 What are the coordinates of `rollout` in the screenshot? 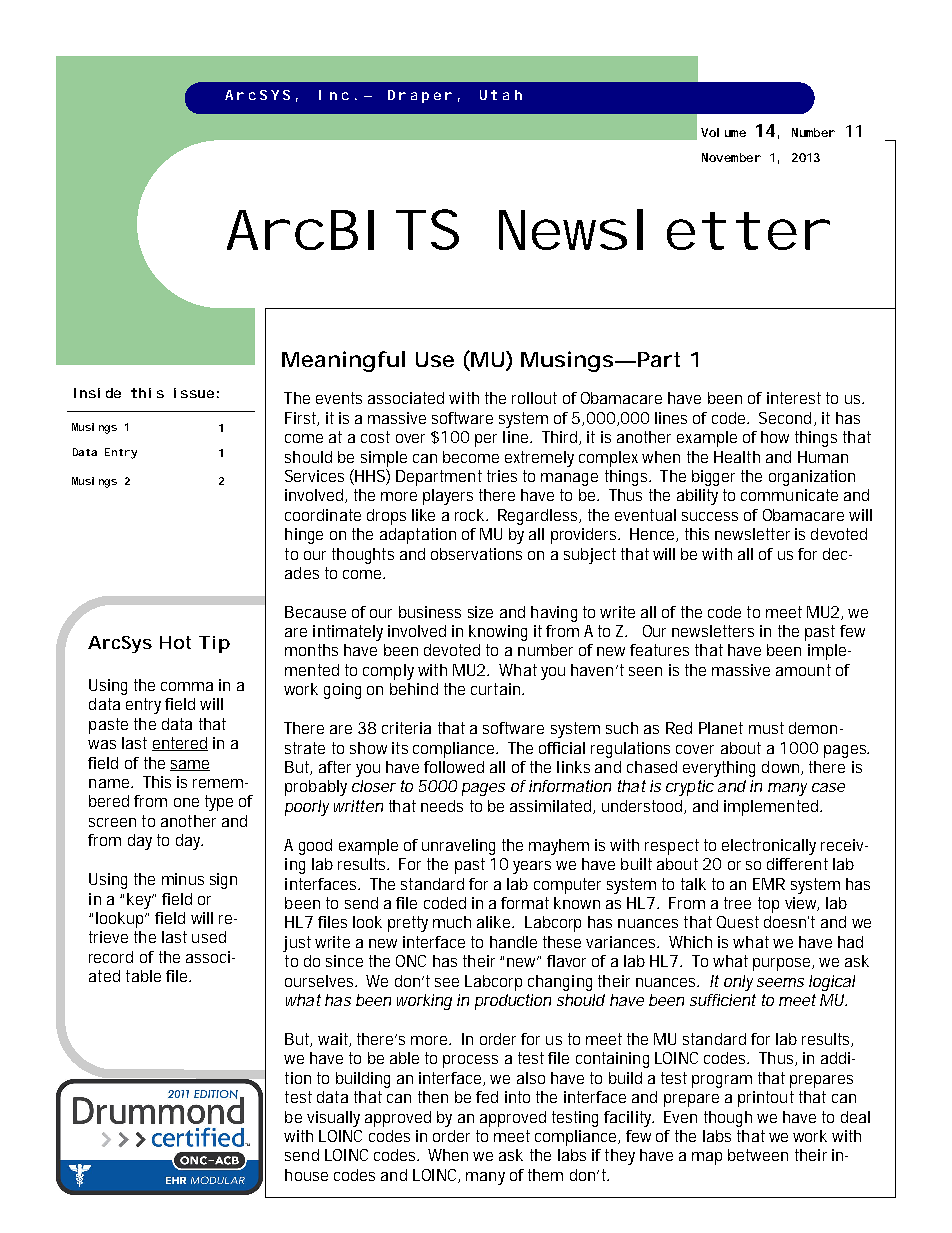 It's located at (534, 398).
